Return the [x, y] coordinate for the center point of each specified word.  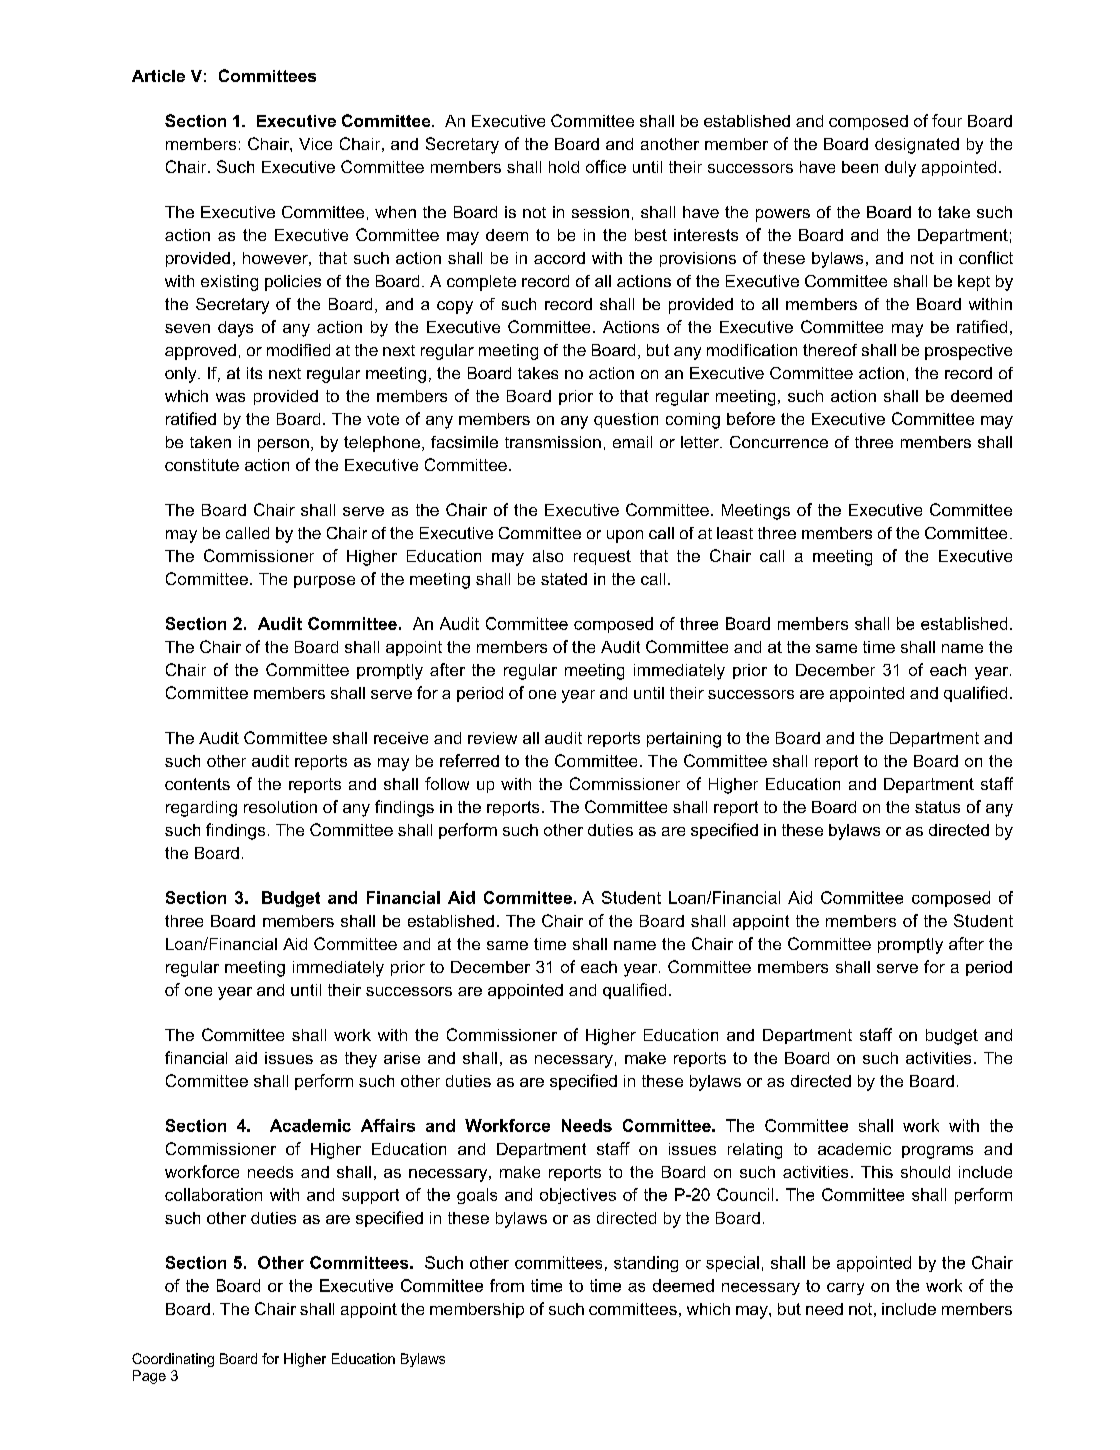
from [507, 1285]
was [230, 397]
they [361, 1060]
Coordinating [173, 1360]
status [937, 807]
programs [937, 1152]
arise [402, 1058]
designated [917, 146]
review [492, 738]
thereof [830, 350]
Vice [315, 144]
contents [197, 784]
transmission [553, 442]
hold [564, 167]
